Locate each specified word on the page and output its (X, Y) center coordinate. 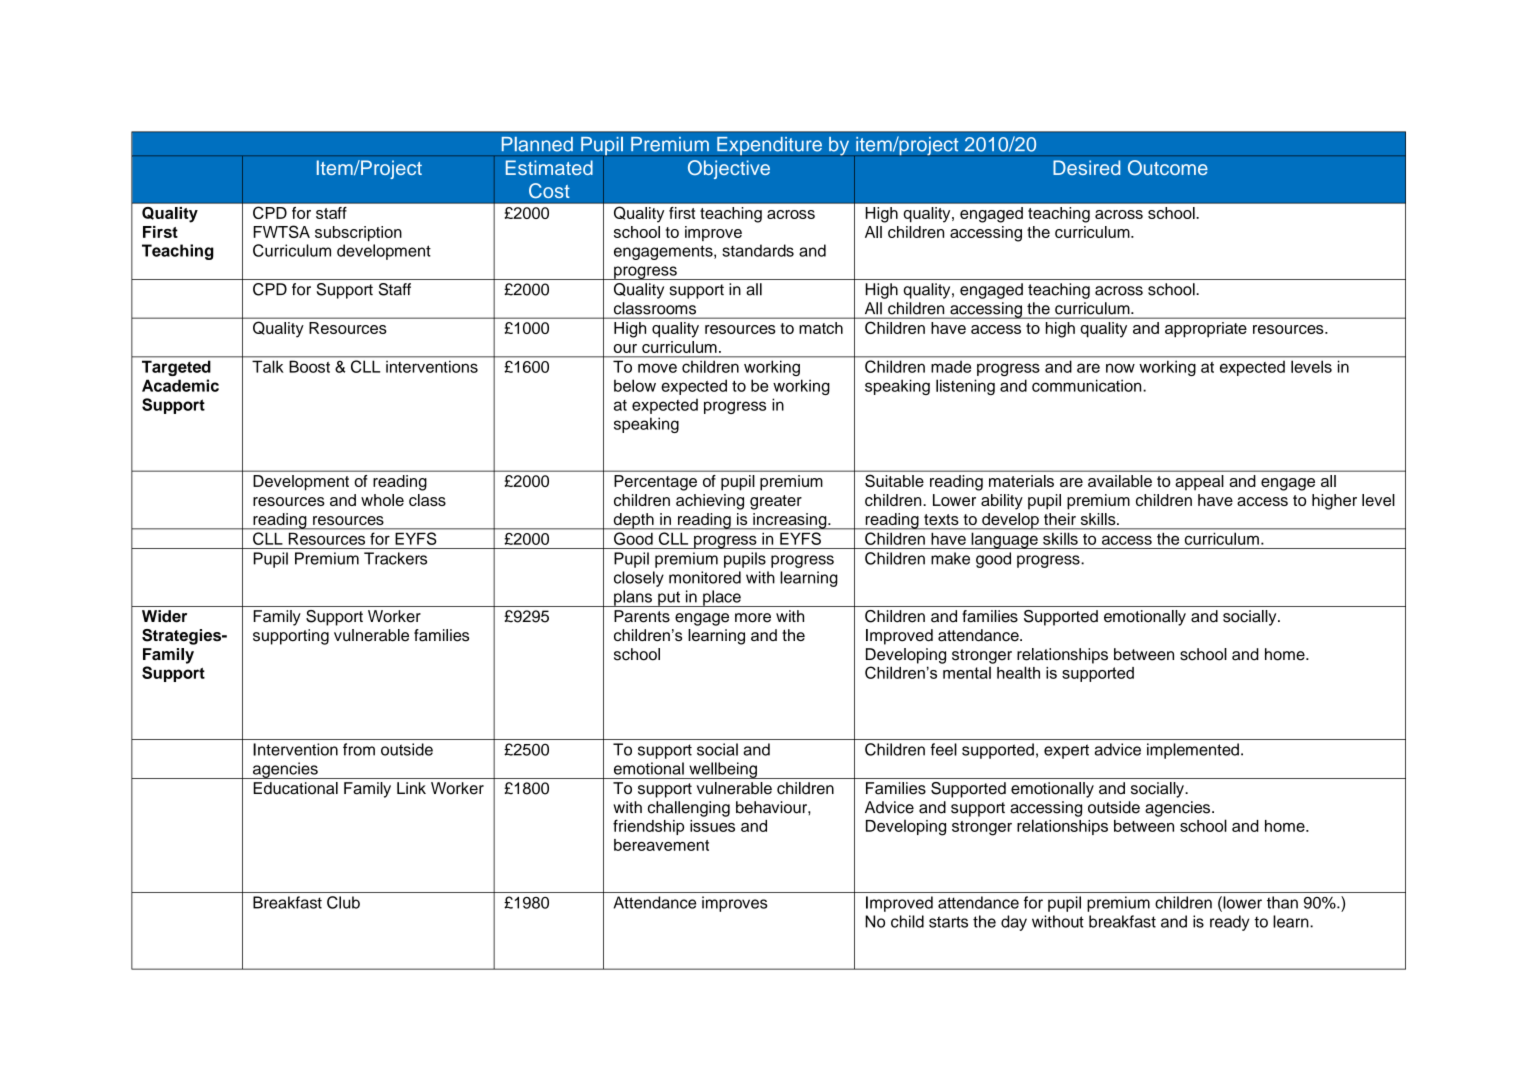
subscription (358, 234)
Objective (729, 169)
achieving (710, 502)
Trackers (395, 558)
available (1120, 481)
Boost (310, 367)
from (359, 749)
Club (343, 902)
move (657, 368)
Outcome (1168, 167)
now (1120, 368)
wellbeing (723, 770)
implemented (1193, 751)
